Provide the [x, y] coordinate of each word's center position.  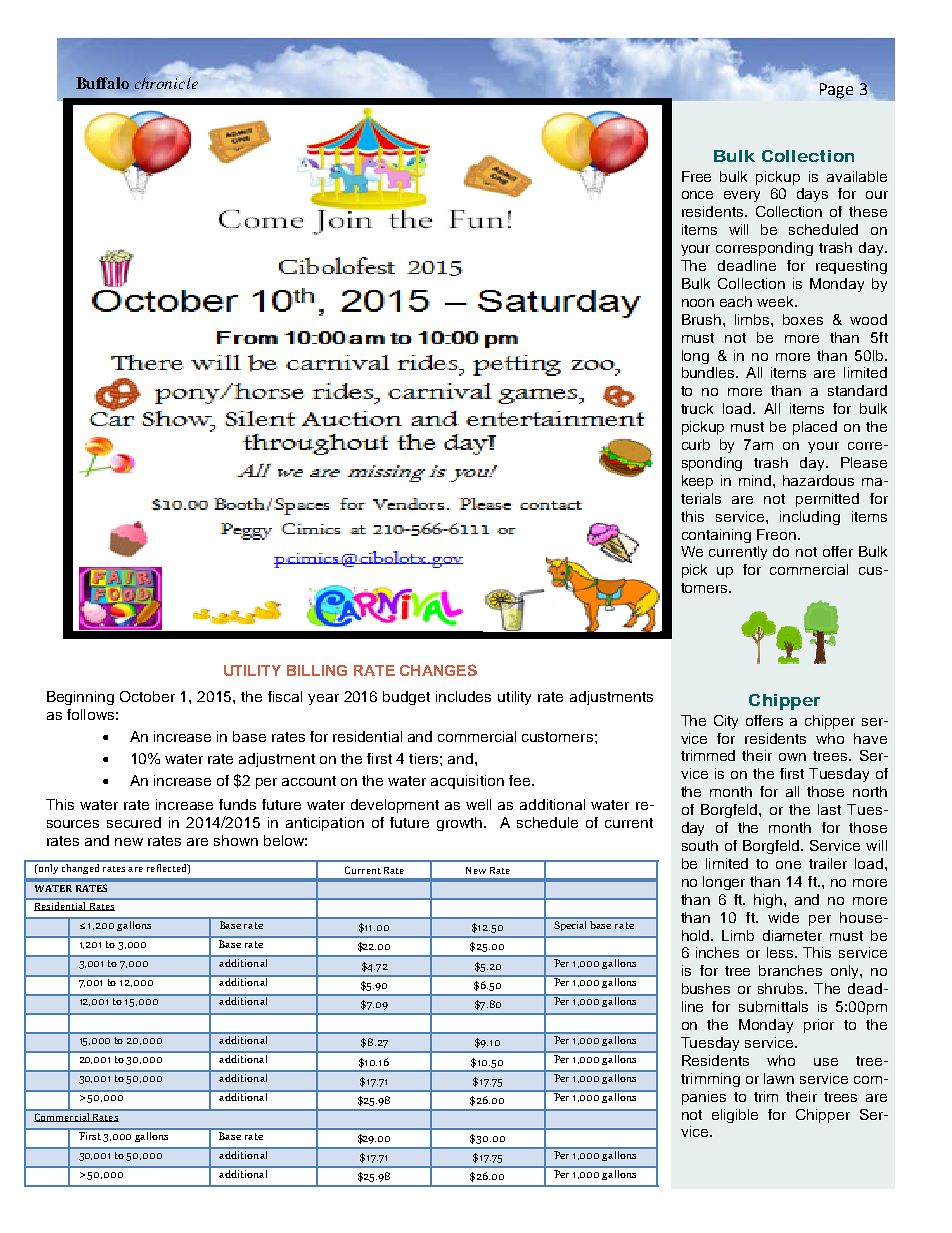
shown [236, 840]
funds [237, 804]
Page [836, 91]
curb [696, 444]
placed [815, 428]
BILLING [317, 670]
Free [696, 176]
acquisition [467, 782]
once [697, 195]
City [726, 722]
